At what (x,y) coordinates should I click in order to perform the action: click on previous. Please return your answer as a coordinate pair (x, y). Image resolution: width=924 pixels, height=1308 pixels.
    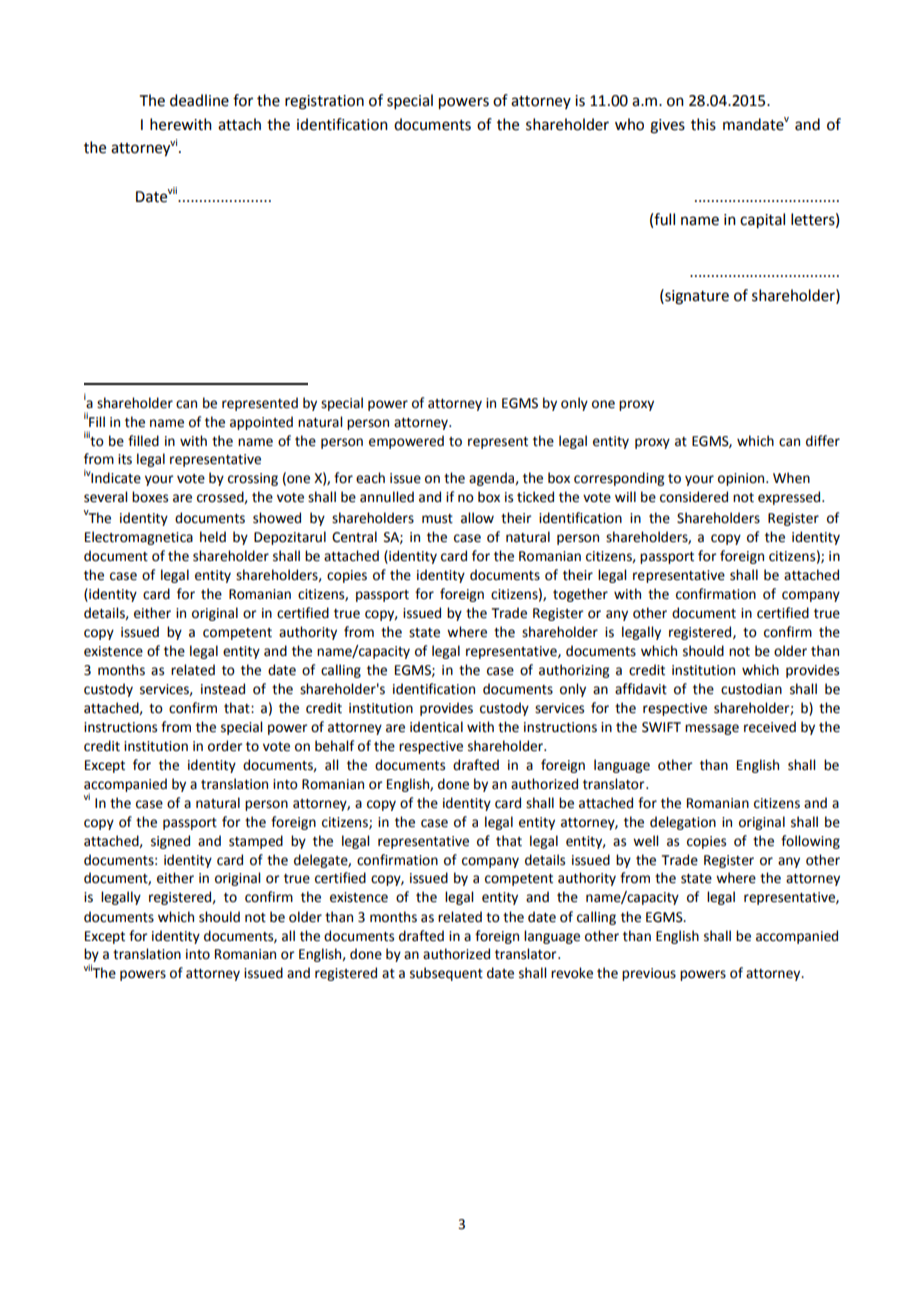
    Looking at the image, I should click on (649, 974).
